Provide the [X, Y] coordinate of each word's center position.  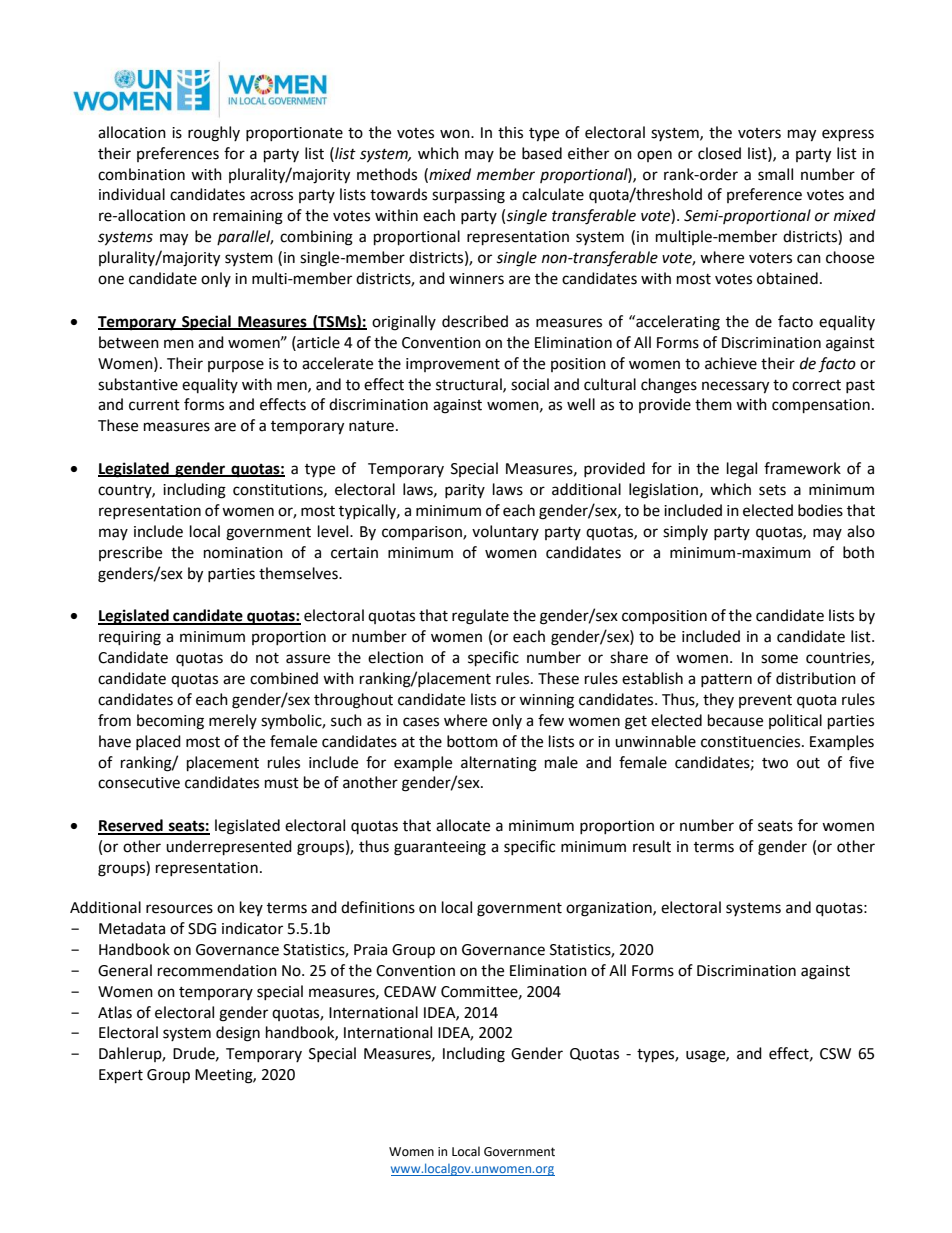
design [238, 1034]
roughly [214, 134]
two [775, 763]
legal [742, 470]
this [510, 132]
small [775, 174]
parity [465, 491]
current [154, 405]
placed [158, 742]
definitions [378, 907]
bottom [472, 741]
